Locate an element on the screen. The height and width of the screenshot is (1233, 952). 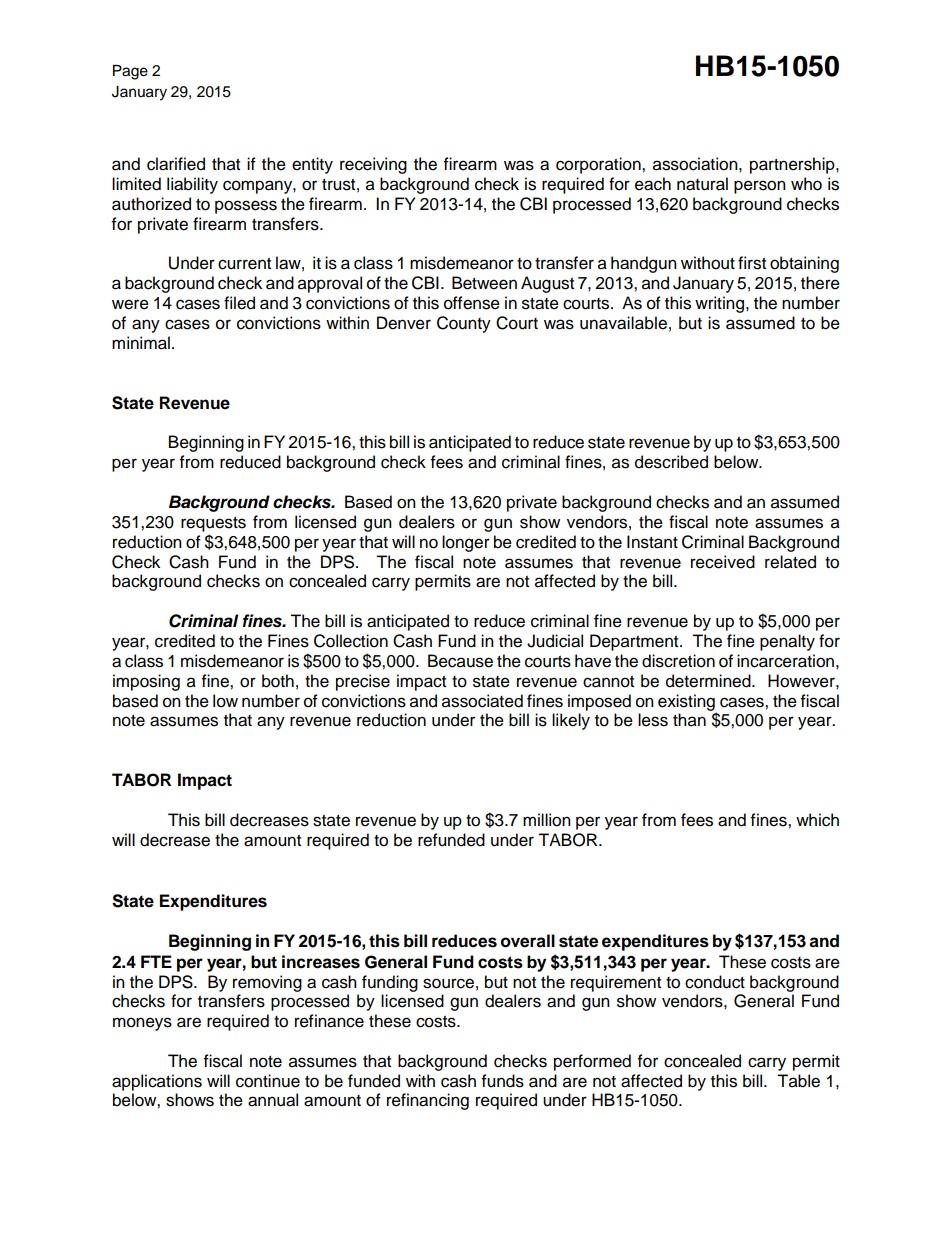
continue is located at coordinates (268, 1081).
